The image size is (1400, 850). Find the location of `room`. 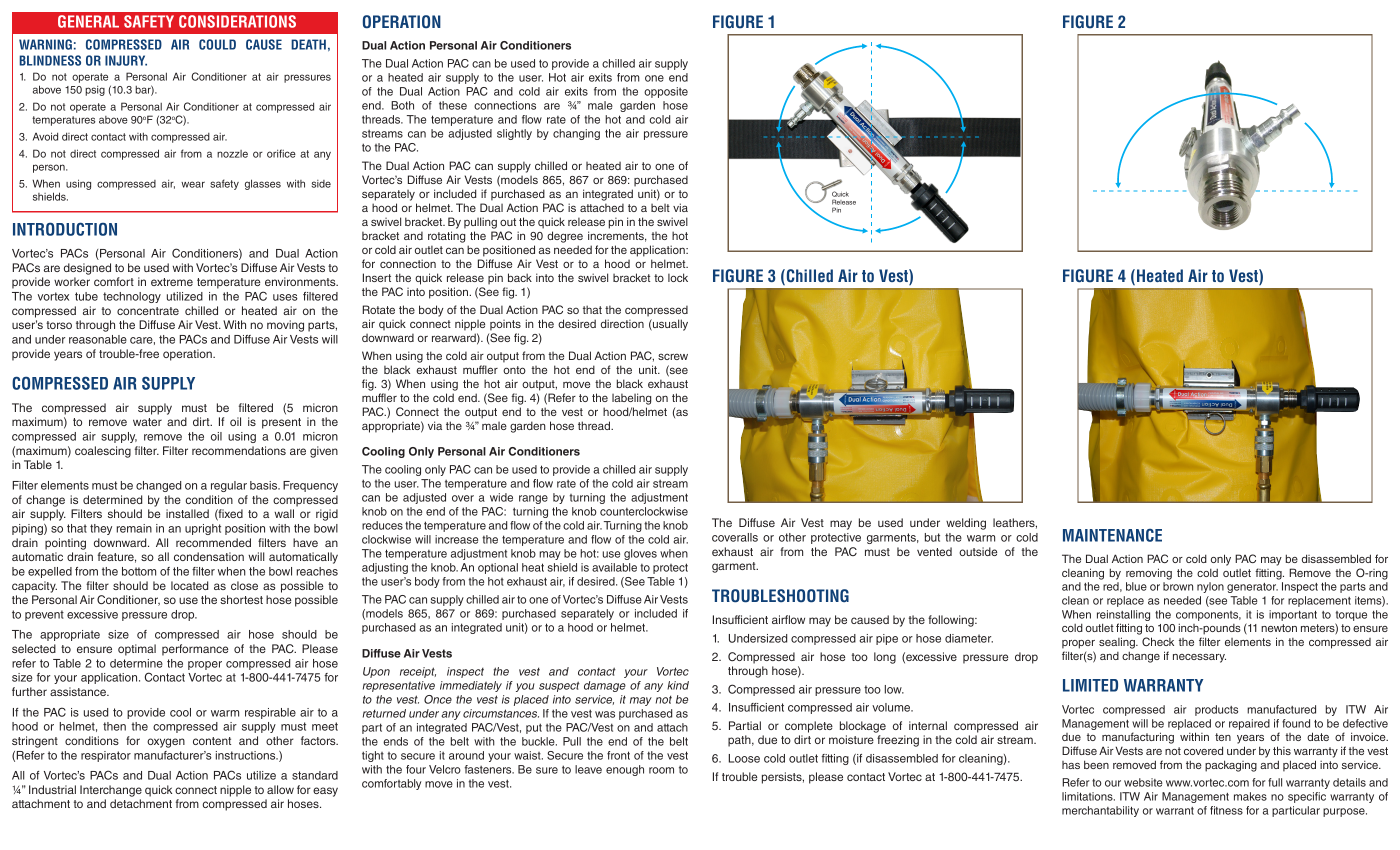

room is located at coordinates (661, 770).
